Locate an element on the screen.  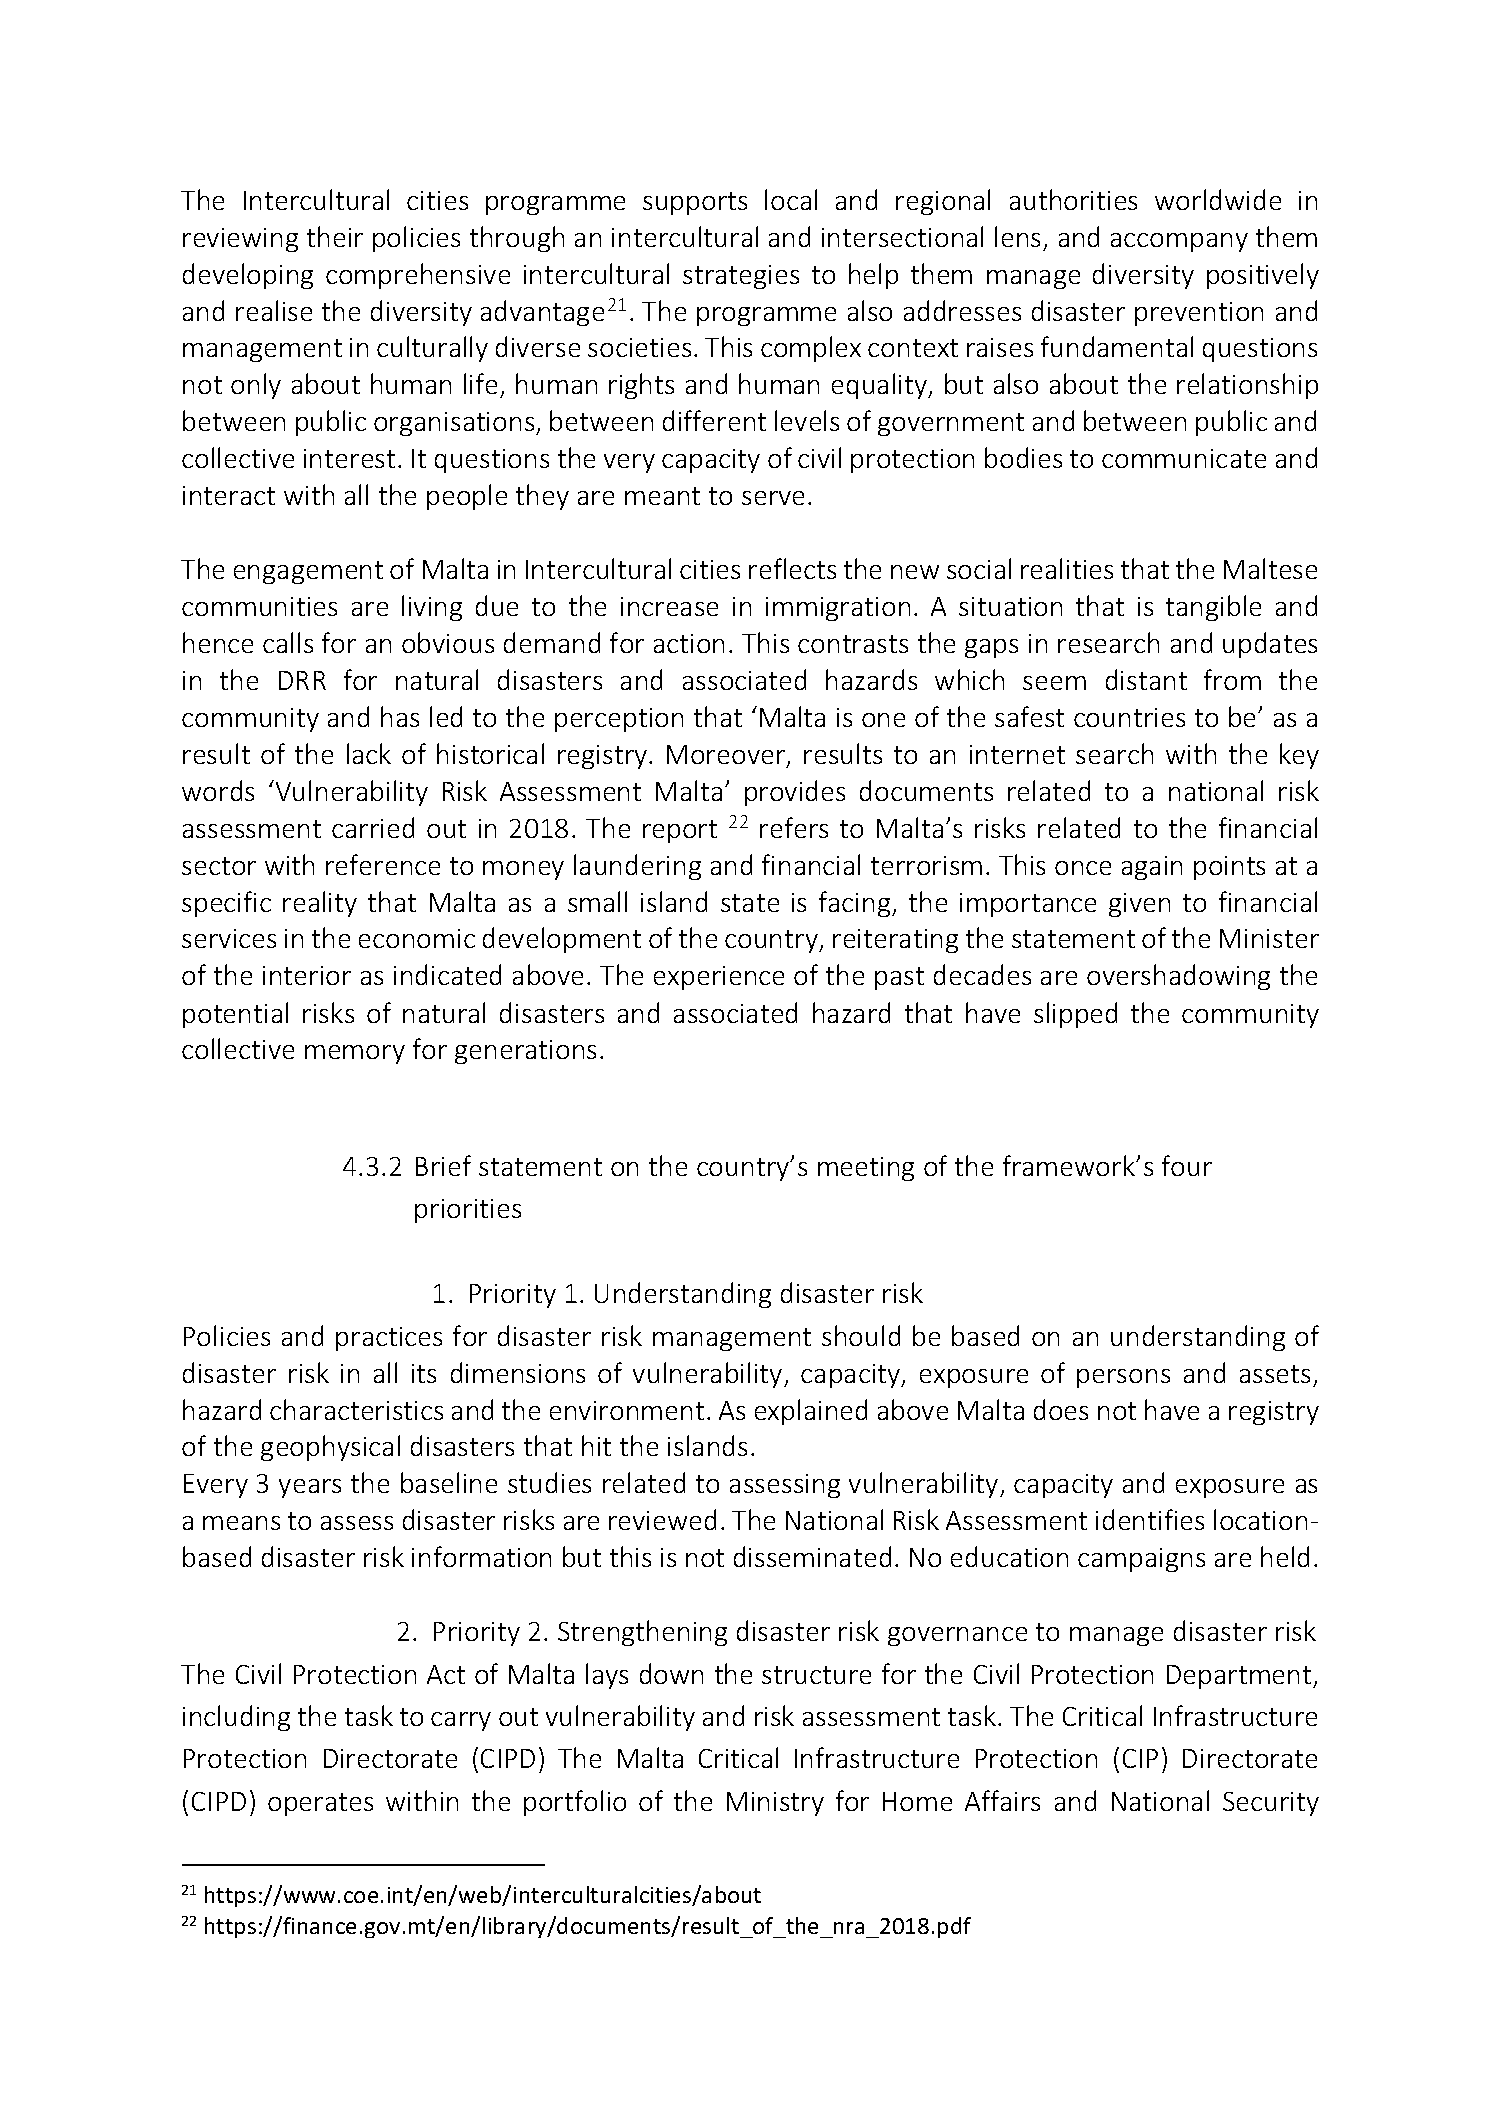
practices is located at coordinates (389, 1339).
